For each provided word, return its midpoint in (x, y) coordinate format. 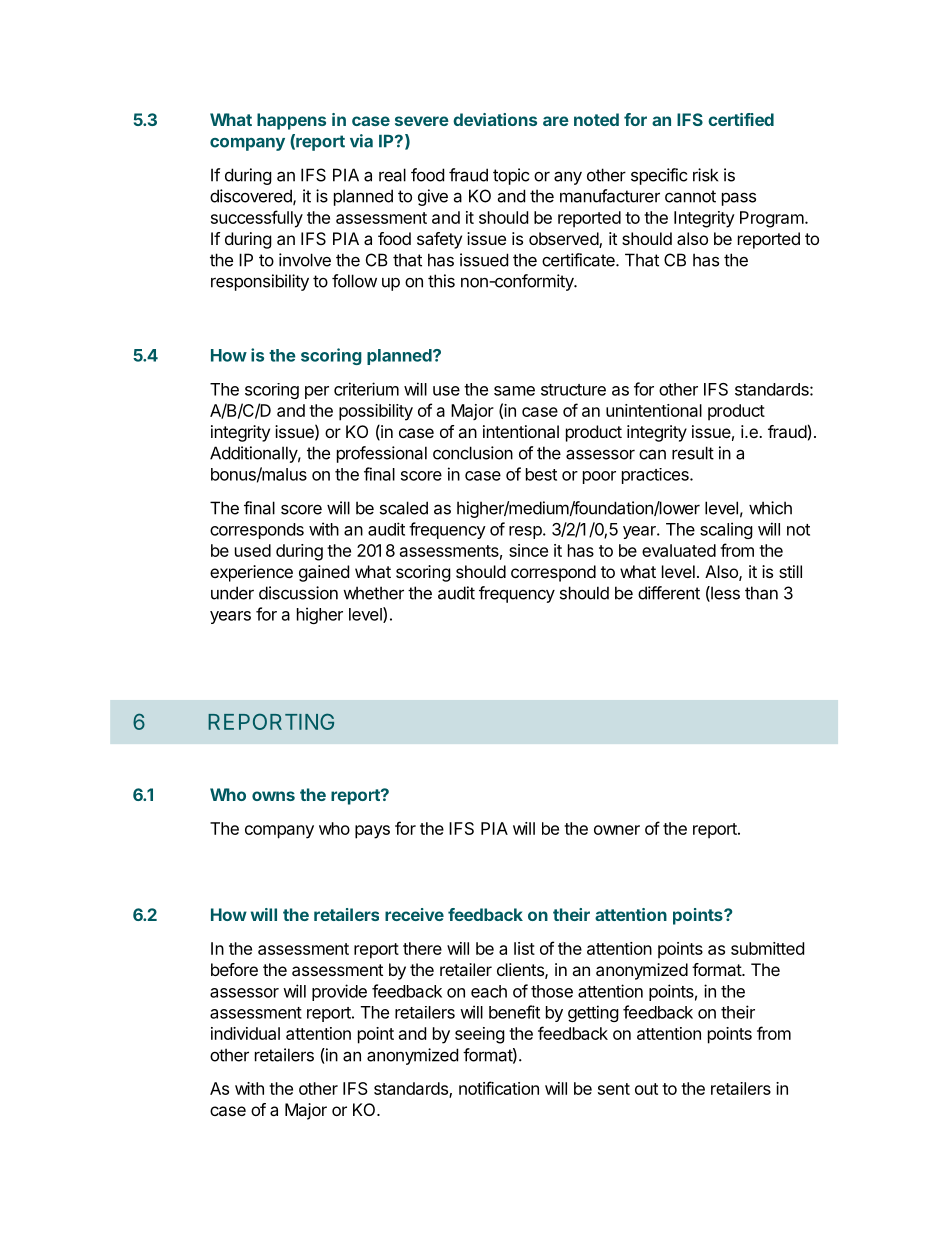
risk (705, 175)
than (761, 593)
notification (499, 1088)
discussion (298, 593)
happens (291, 121)
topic (511, 176)
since (528, 550)
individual (245, 1033)
